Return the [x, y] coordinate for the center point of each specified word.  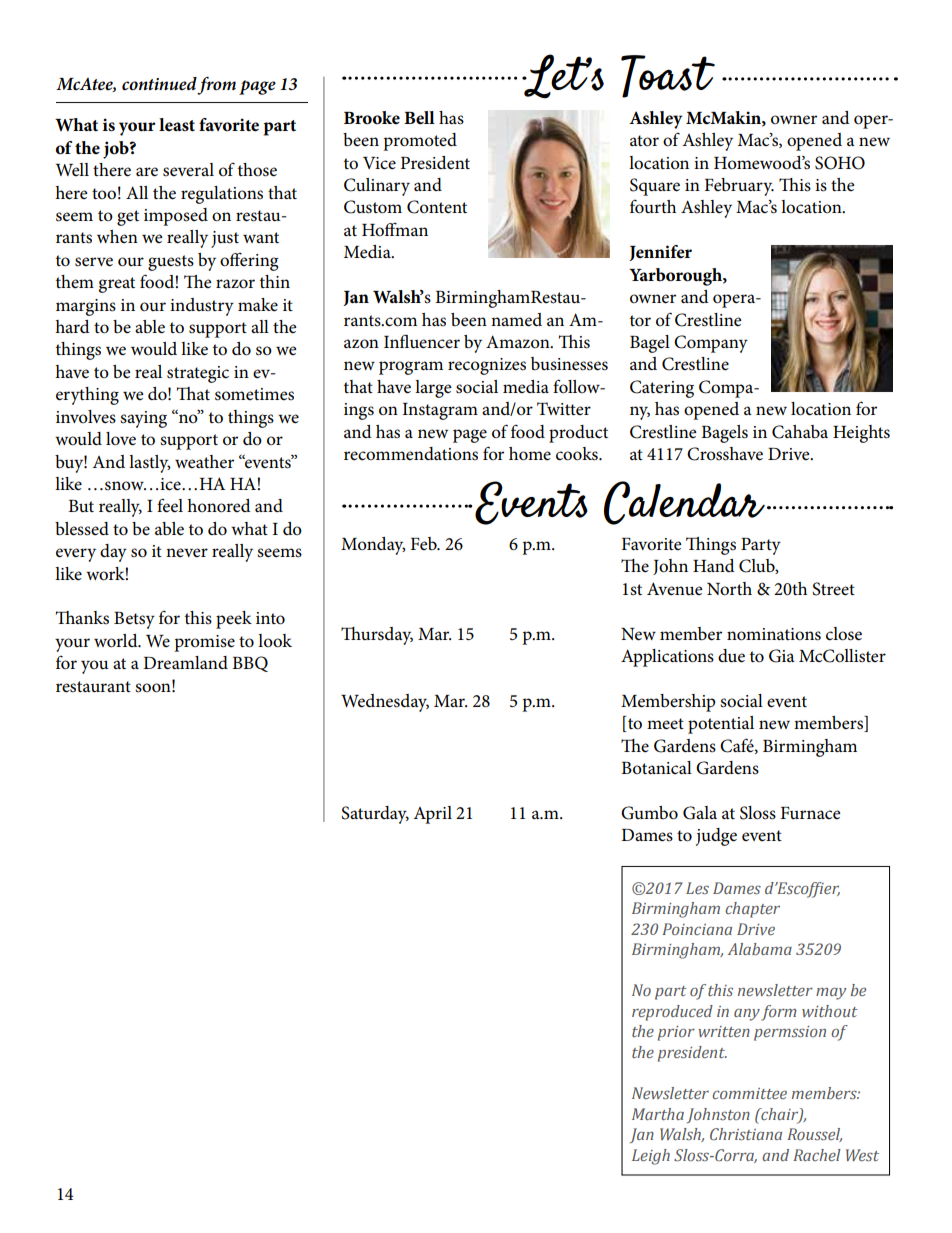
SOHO [840, 163]
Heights [861, 434]
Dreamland [185, 663]
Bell [419, 118]
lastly [150, 464]
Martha [658, 1114]
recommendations [411, 454]
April [432, 815]
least [177, 124]
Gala [700, 813]
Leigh [651, 1157]
